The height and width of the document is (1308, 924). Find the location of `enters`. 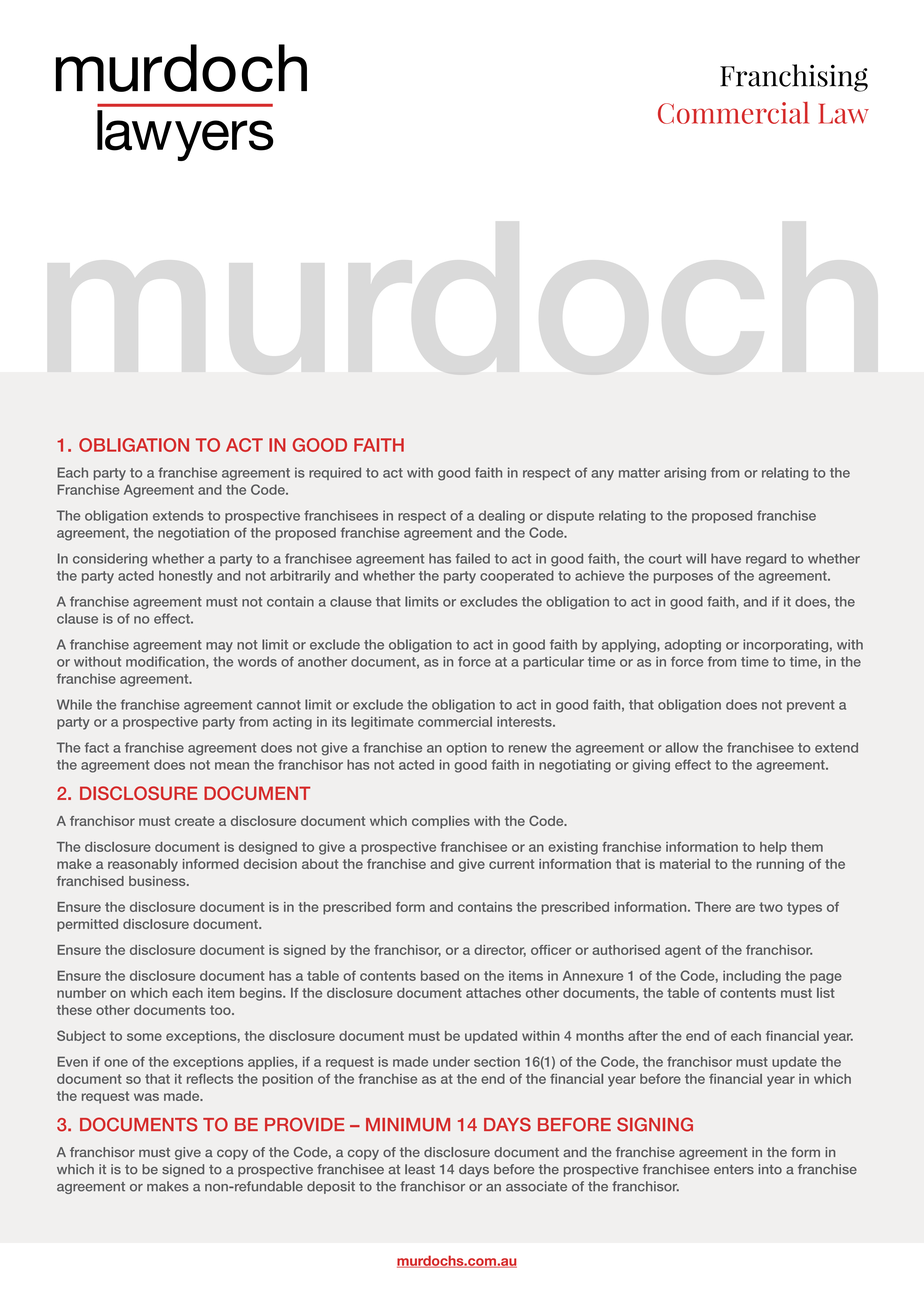

enters is located at coordinates (734, 1170).
